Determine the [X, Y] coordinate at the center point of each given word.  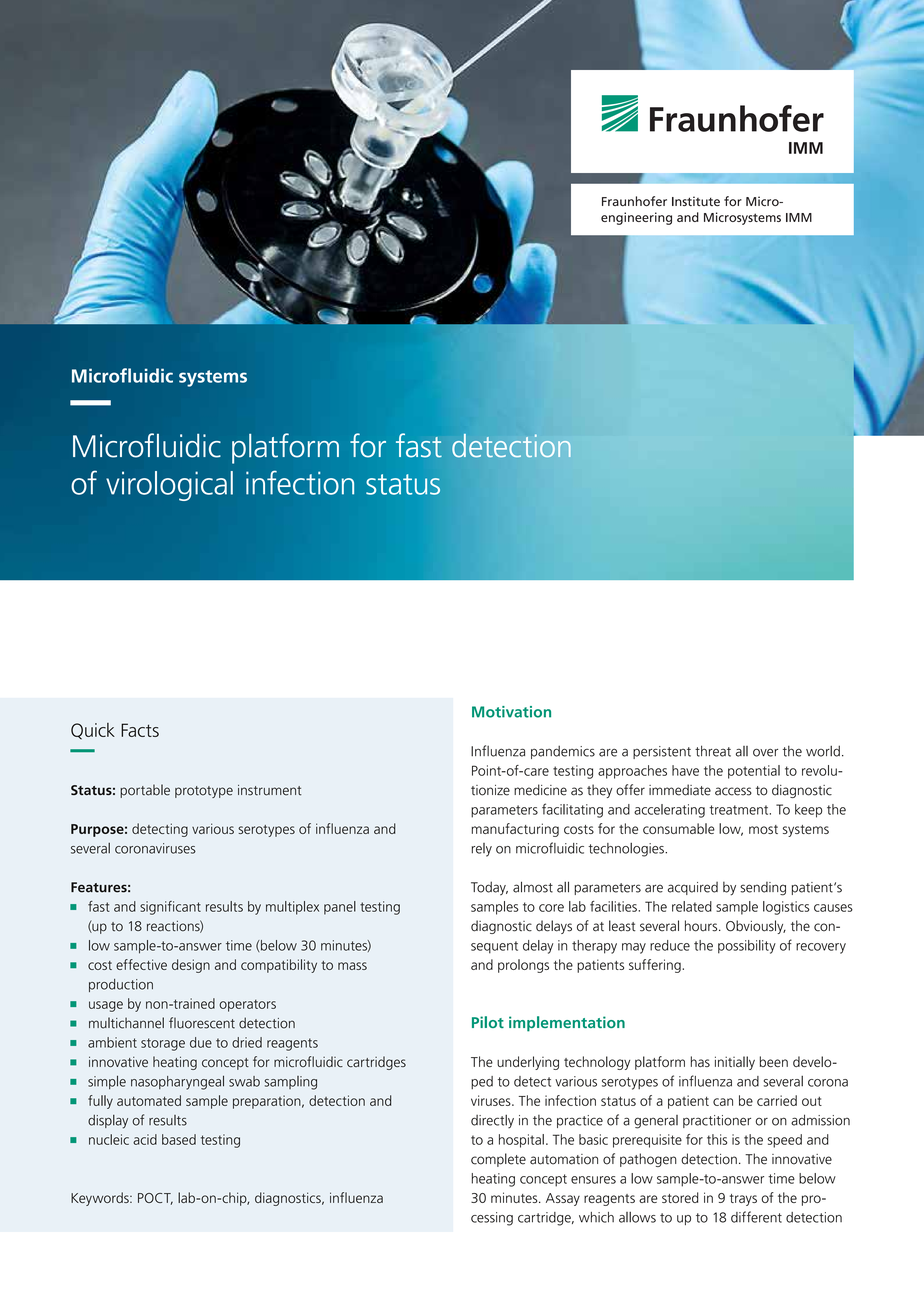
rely [482, 850]
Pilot [488, 1022]
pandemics [563, 752]
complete [498, 1160]
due [201, 1042]
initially [735, 1063]
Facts [140, 730]
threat [713, 751]
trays [743, 1200]
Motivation [511, 712]
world [823, 751]
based [179, 1139]
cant [188, 907]
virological [169, 486]
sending [763, 889]
